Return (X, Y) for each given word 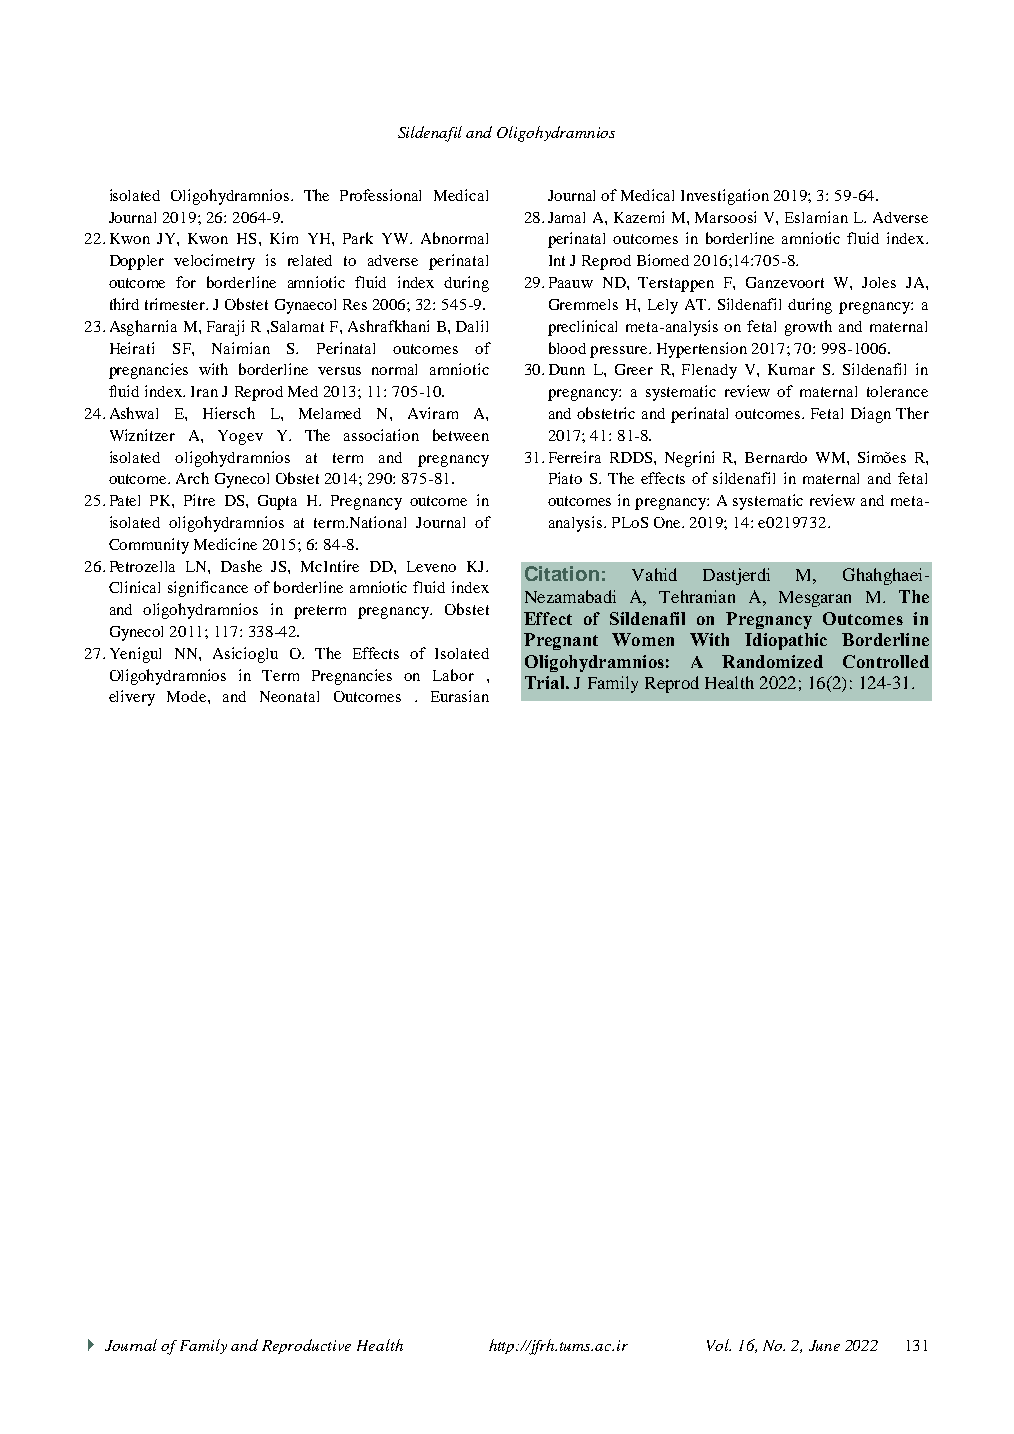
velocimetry (214, 262)
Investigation (725, 197)
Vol (719, 1345)
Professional (380, 195)
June (824, 1345)
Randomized (772, 661)
